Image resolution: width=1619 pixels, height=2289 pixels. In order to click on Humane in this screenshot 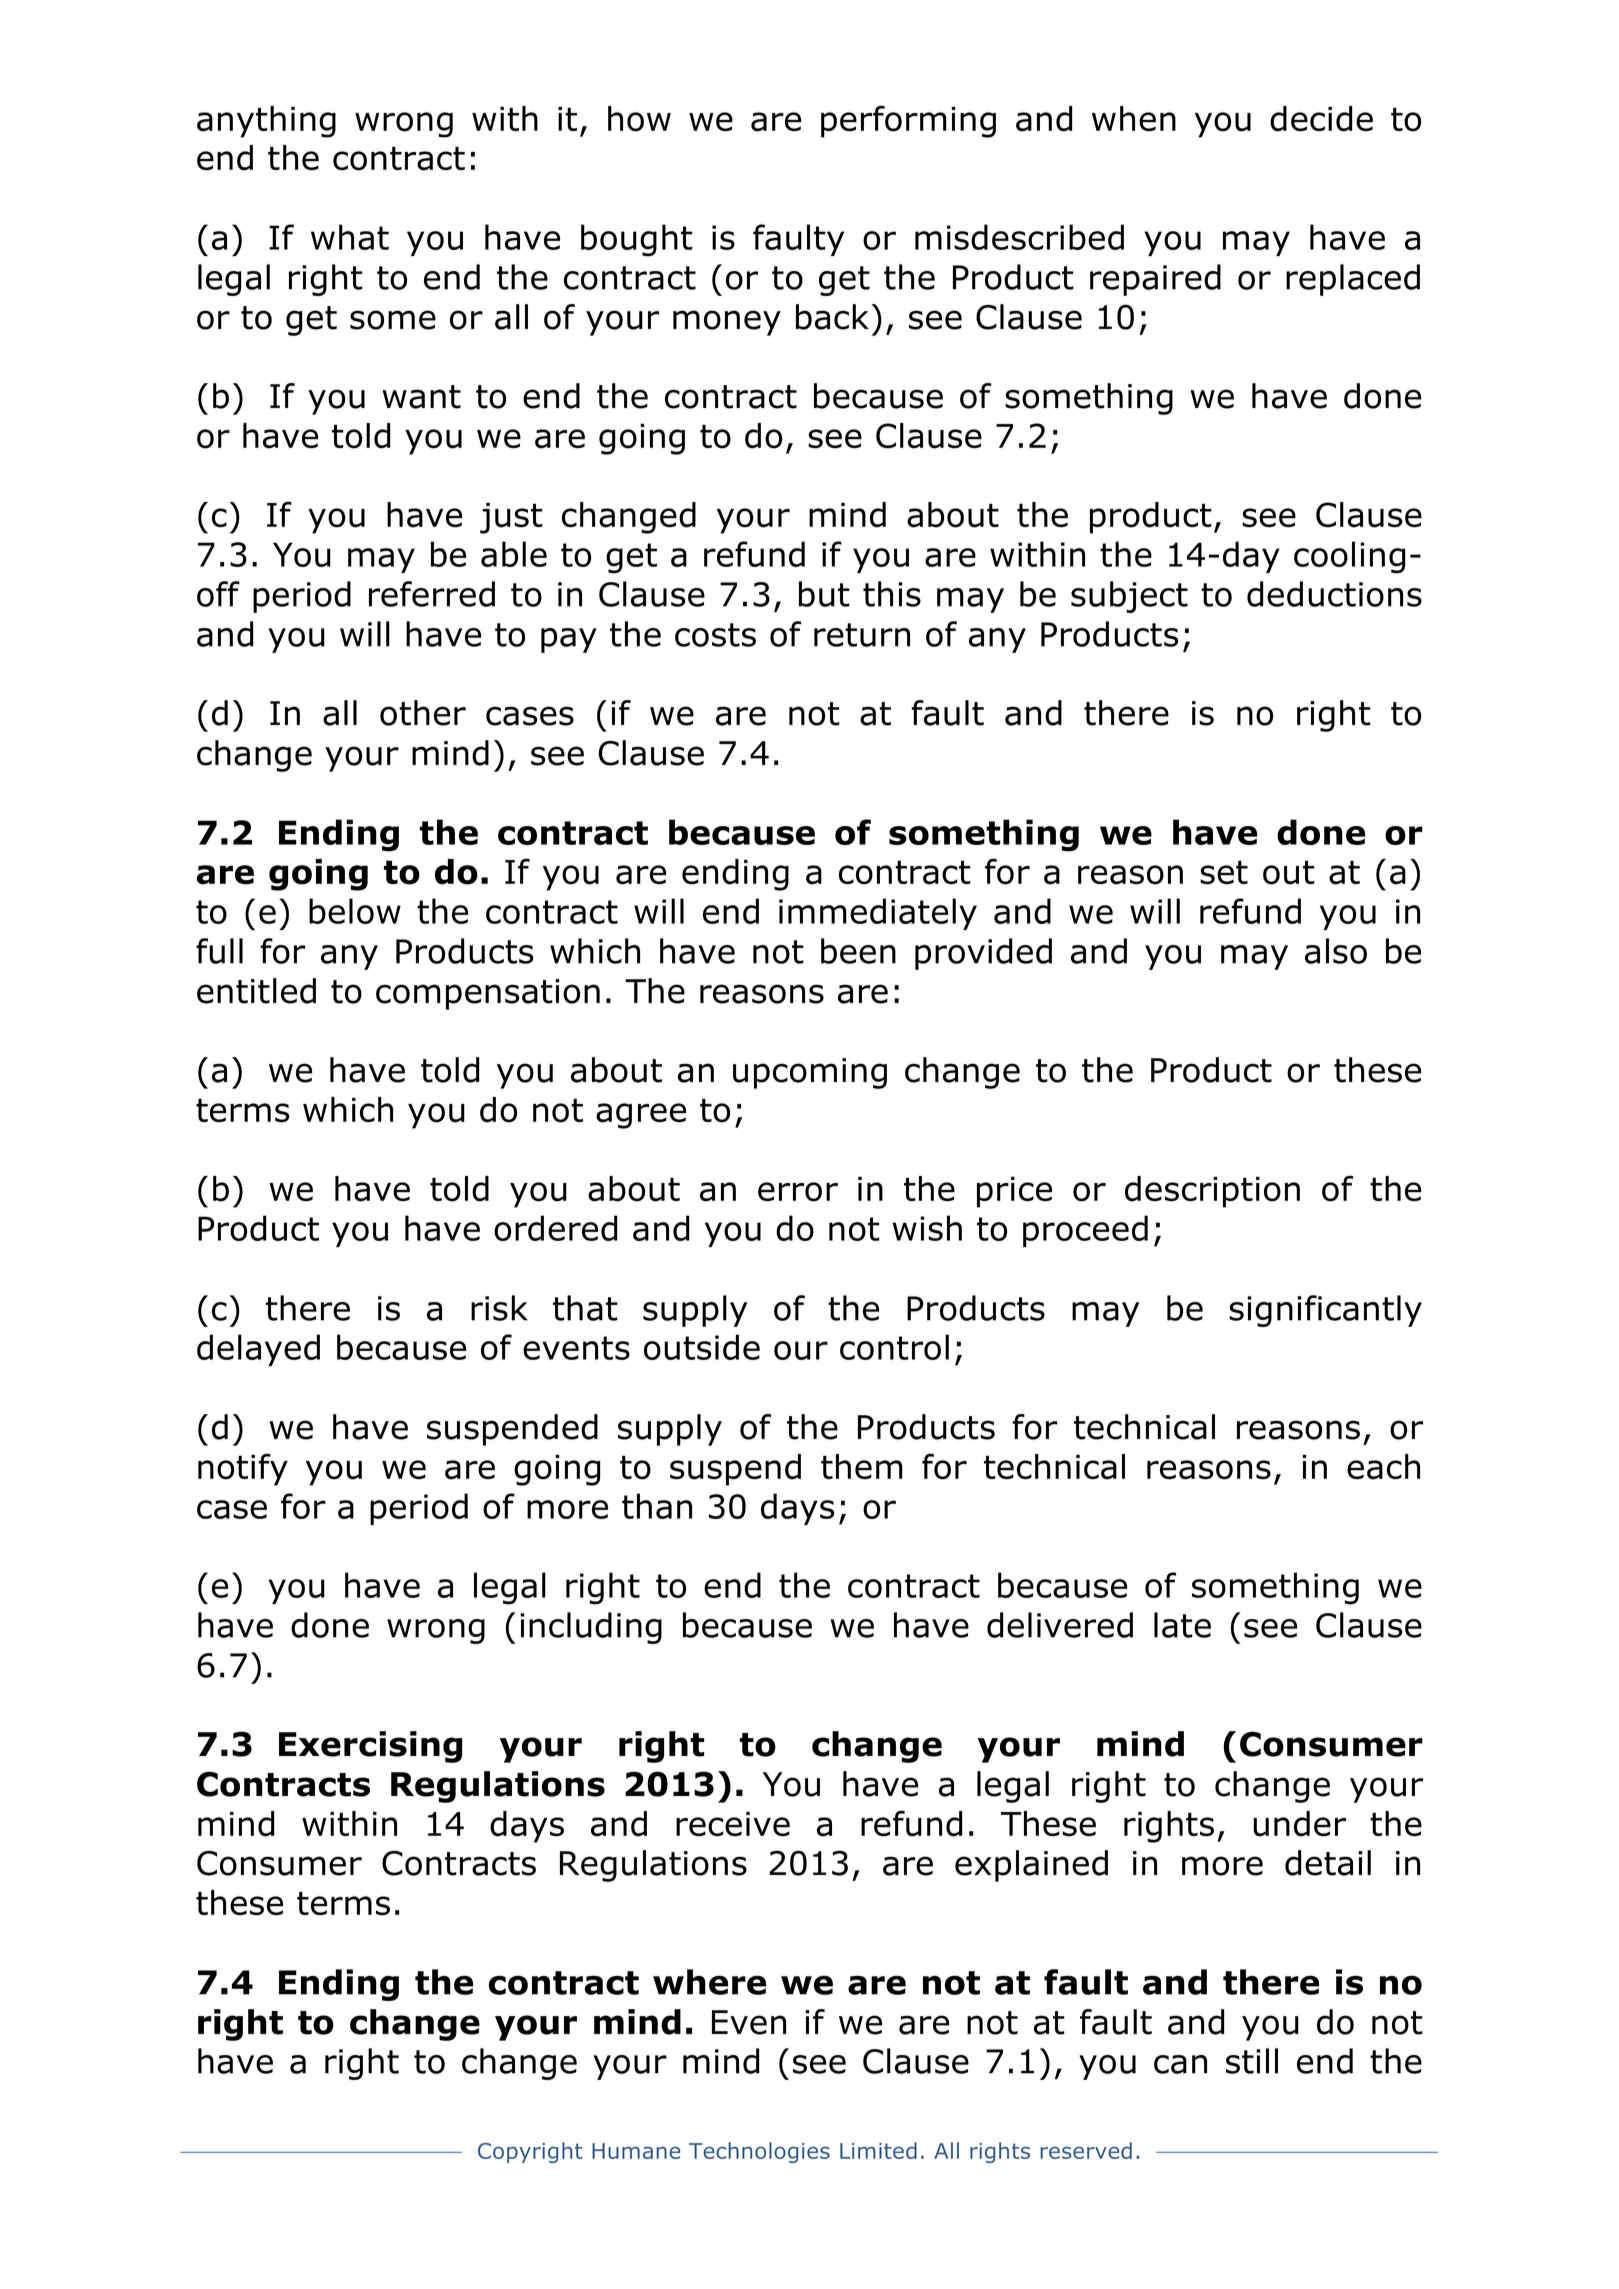, I will do `click(636, 2151)`.
